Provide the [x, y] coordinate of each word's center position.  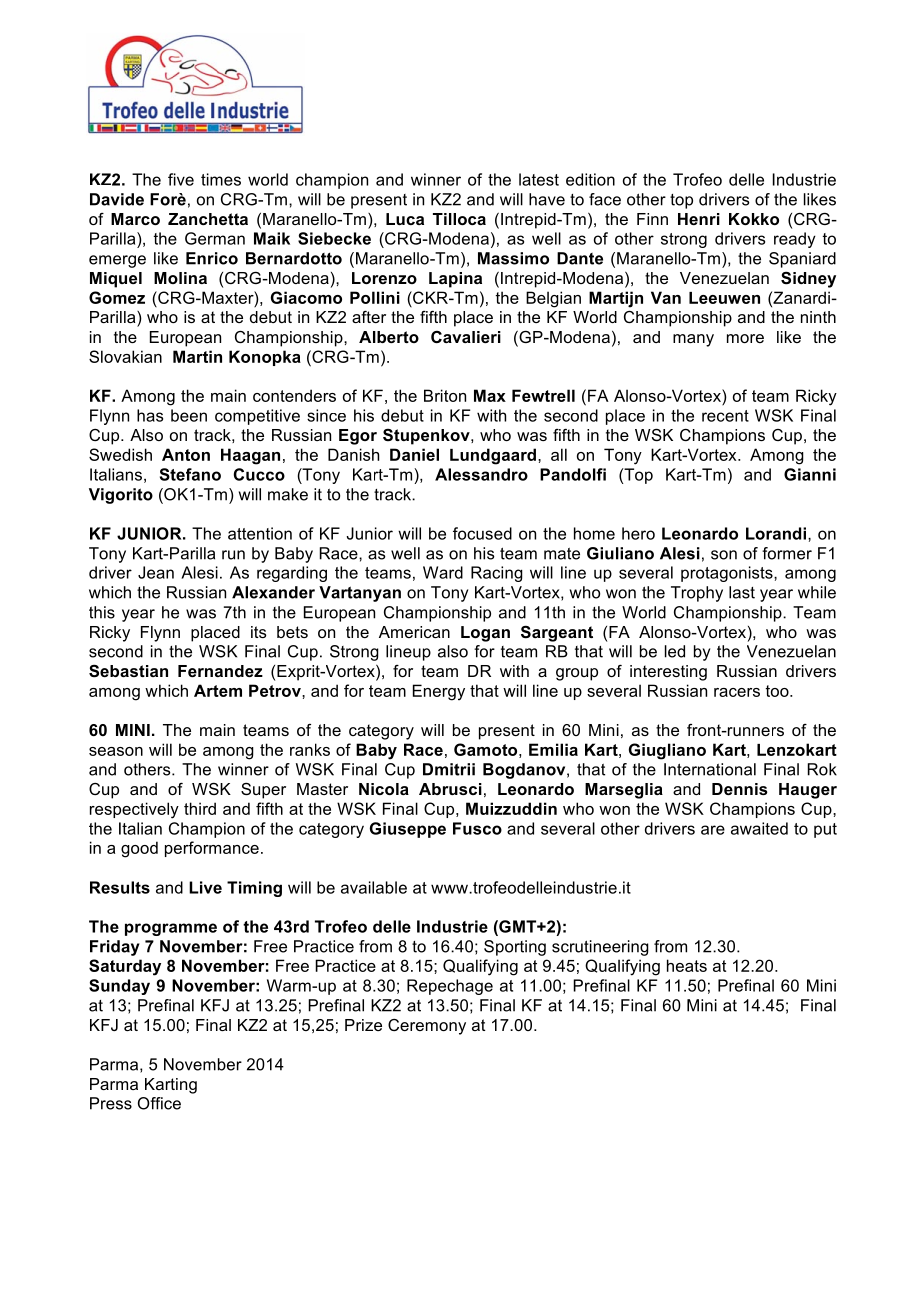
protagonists [728, 574]
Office [159, 1103]
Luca [405, 219]
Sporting [515, 948]
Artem [218, 690]
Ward [443, 572]
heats [687, 965]
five [181, 179]
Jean [156, 572]
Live [205, 887]
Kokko [754, 219]
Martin [197, 356]
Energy [439, 692]
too [778, 691]
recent [725, 416]
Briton [445, 395]
